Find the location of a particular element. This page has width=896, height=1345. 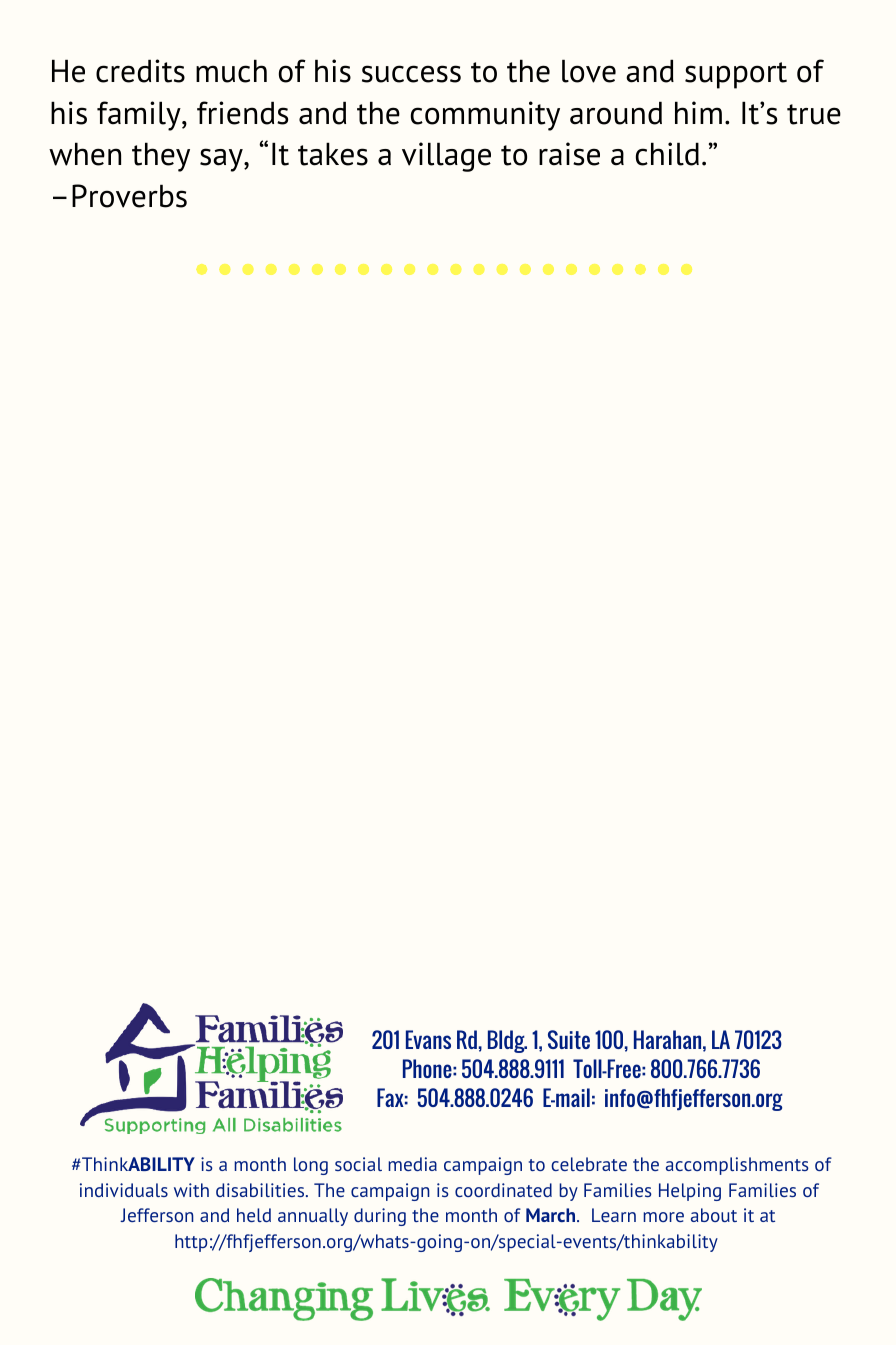

accomplishments is located at coordinates (737, 1166).
